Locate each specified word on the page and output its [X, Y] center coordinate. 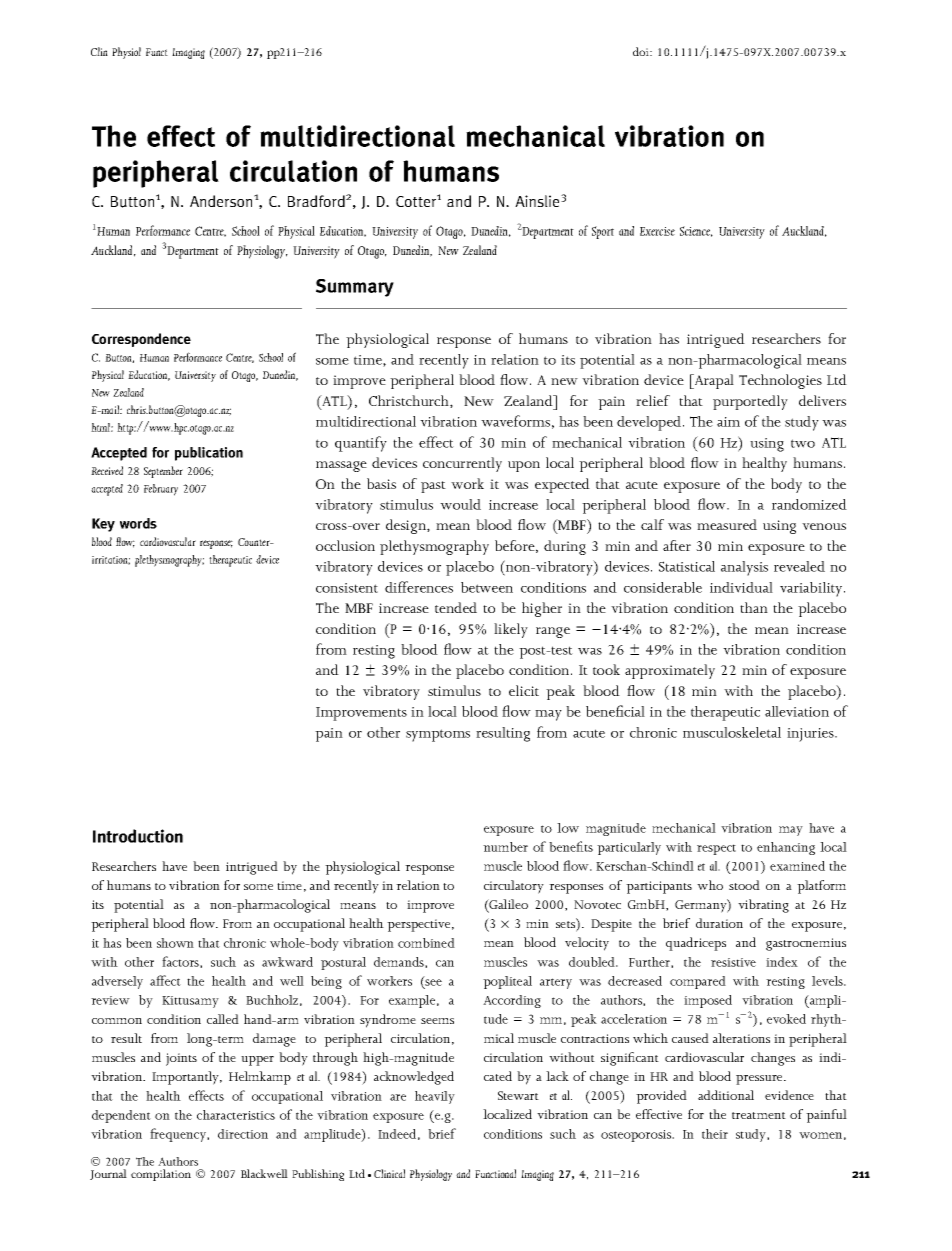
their [715, 1134]
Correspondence [141, 340]
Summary [355, 288]
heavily [435, 1097]
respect [716, 849]
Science [696, 231]
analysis [744, 568]
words [138, 523]
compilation [161, 1175]
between [487, 587]
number [505, 847]
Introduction [138, 836]
